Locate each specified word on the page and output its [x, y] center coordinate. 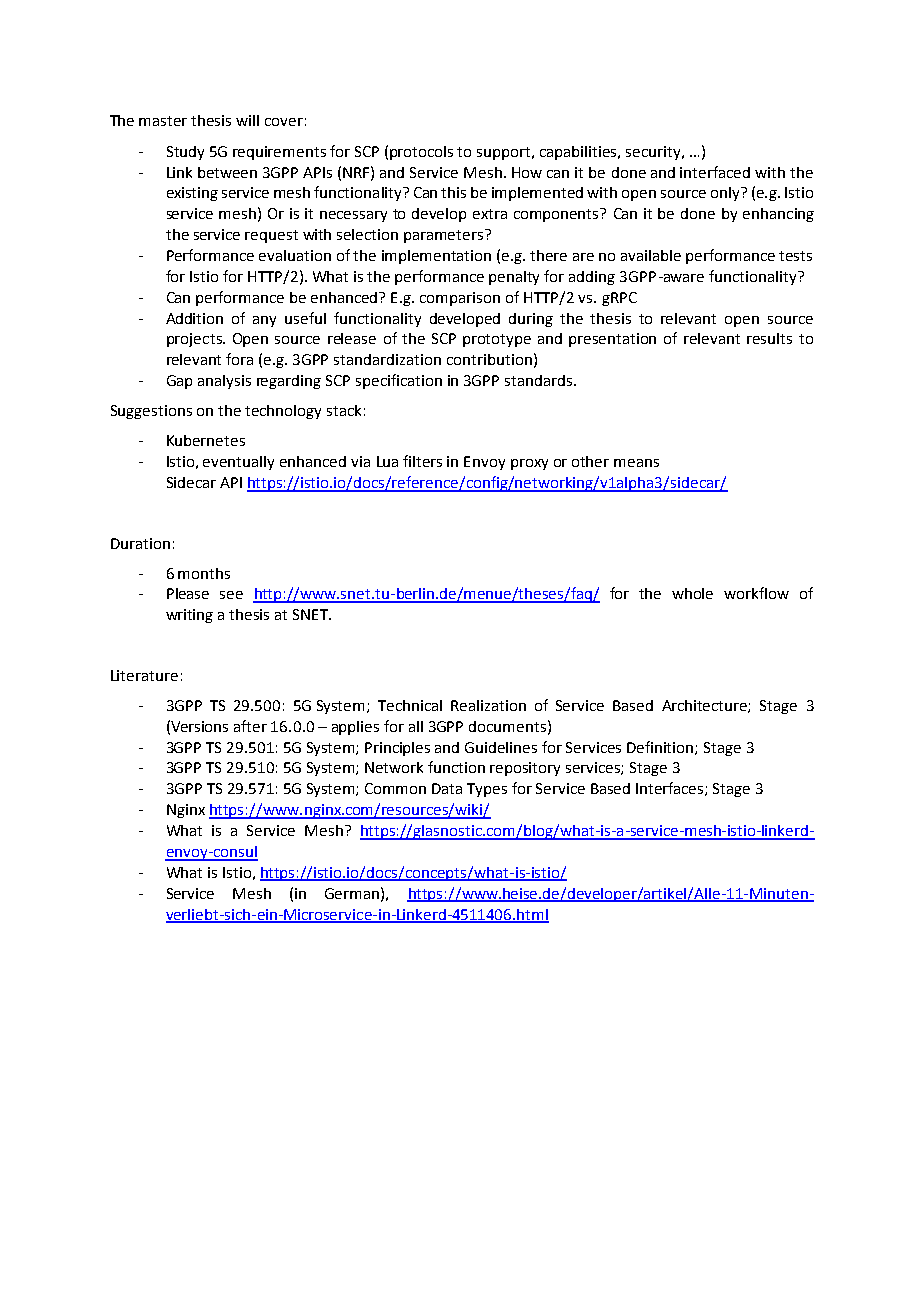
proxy [529, 464]
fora [239, 359]
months [204, 573]
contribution [489, 359]
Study [185, 153]
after [250, 726]
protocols [421, 153]
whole [692, 593]
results [769, 338]
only [726, 194]
